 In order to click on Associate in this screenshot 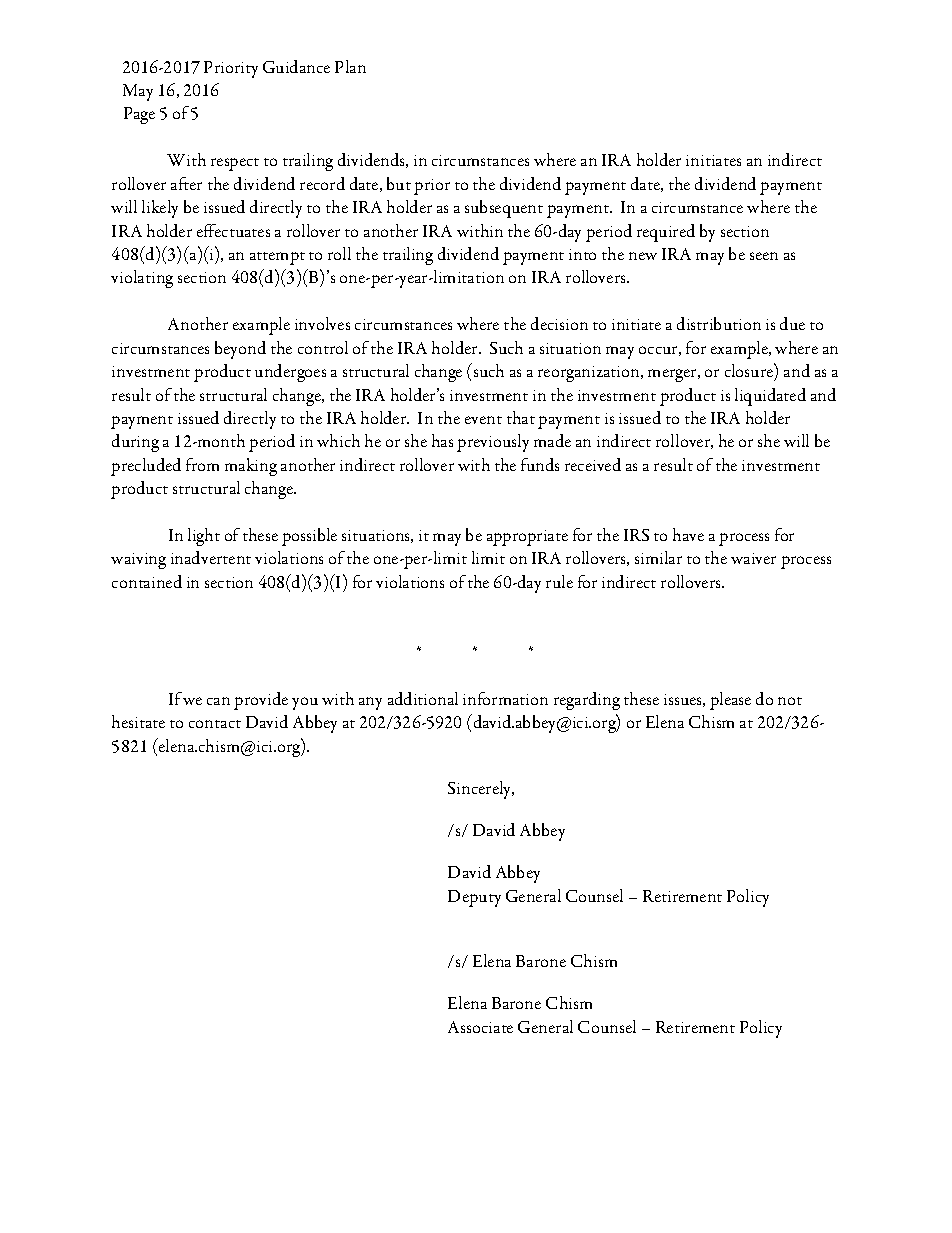, I will do `click(480, 1027)`.
